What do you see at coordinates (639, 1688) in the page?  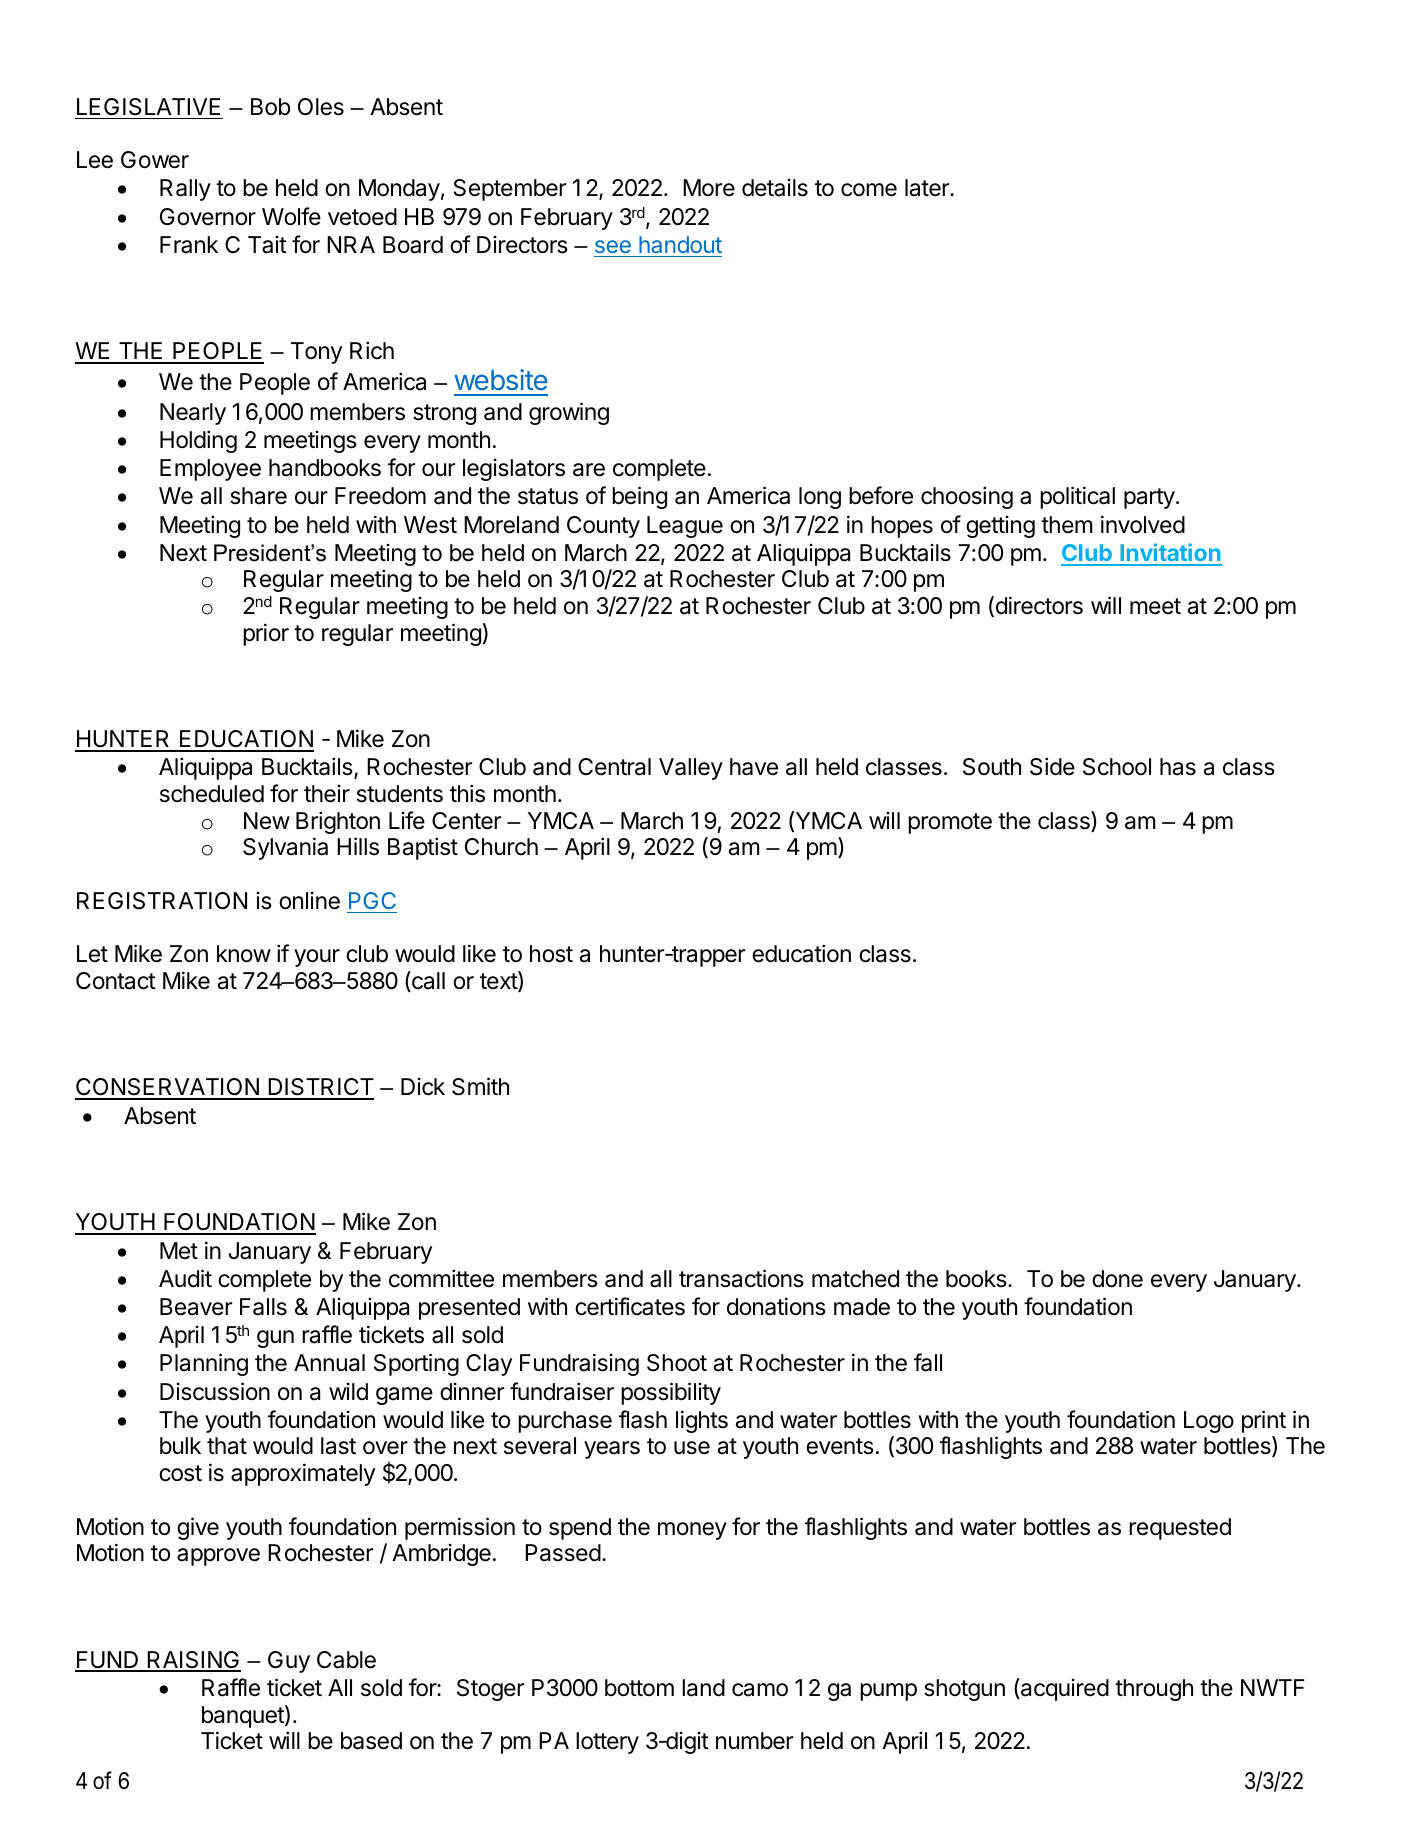 I see `bottom` at bounding box center [639, 1688].
